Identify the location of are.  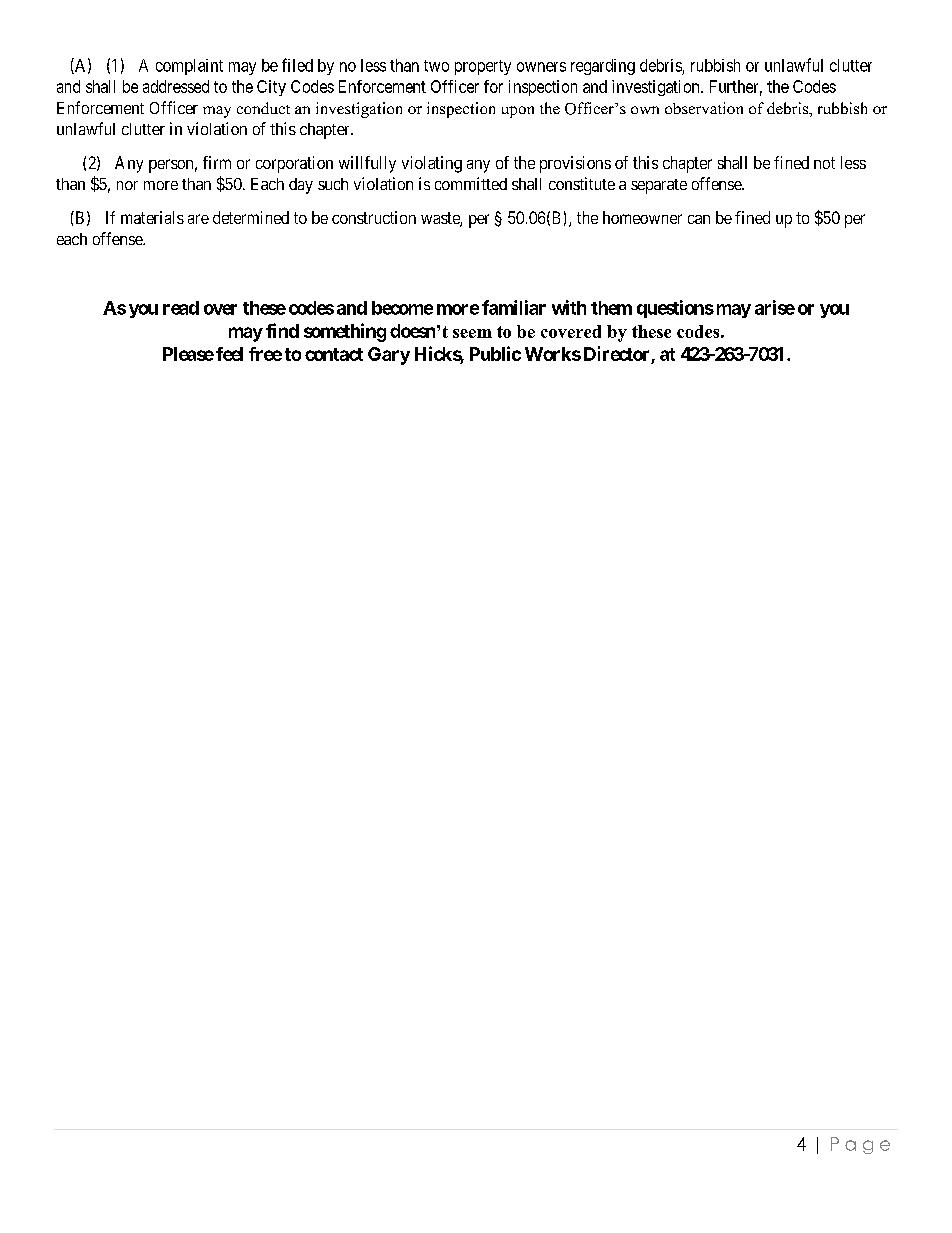
(198, 219).
